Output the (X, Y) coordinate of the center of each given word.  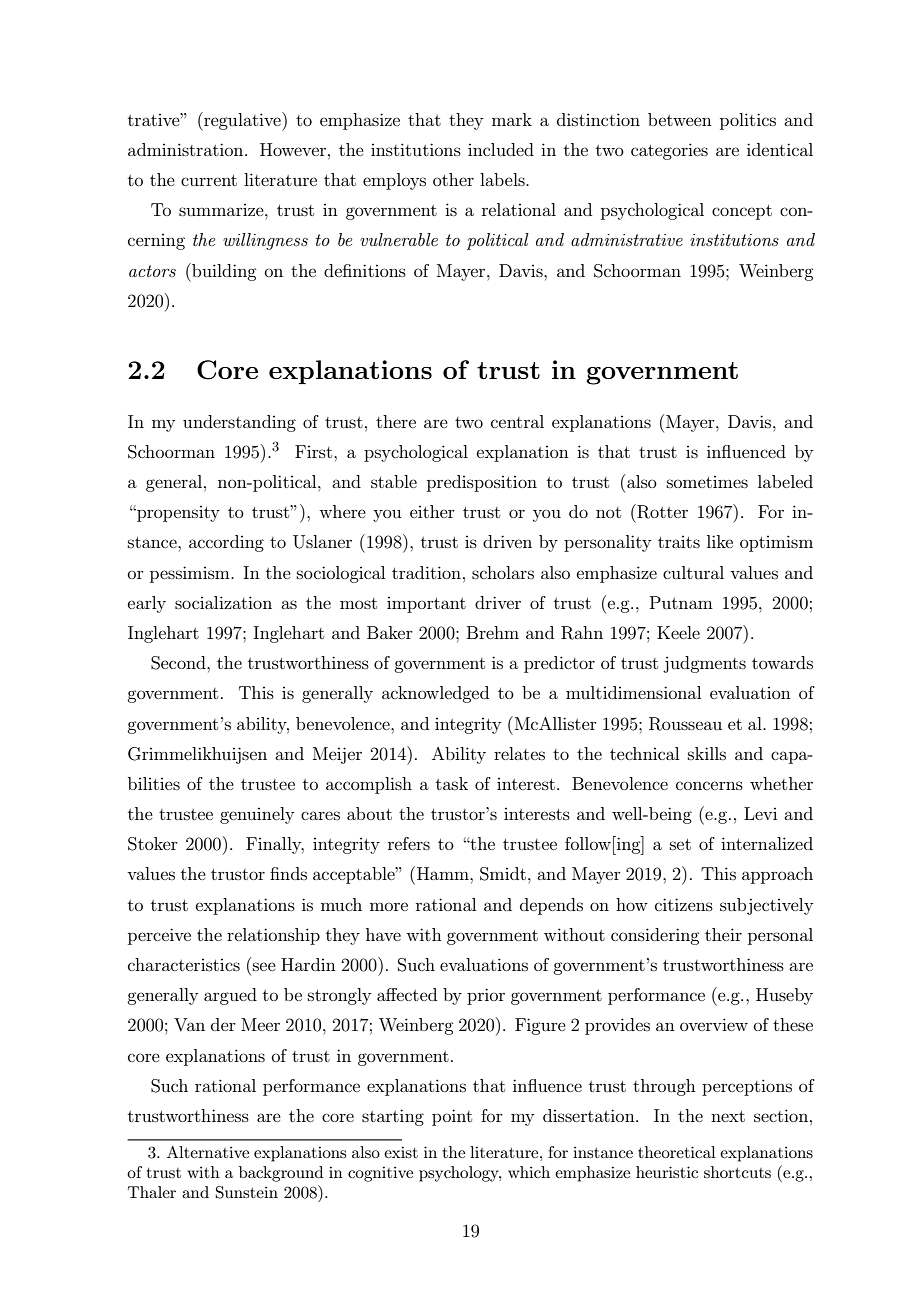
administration (187, 149)
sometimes (707, 482)
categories (669, 151)
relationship (273, 936)
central (517, 421)
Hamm (444, 873)
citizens (684, 904)
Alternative (208, 1152)
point (452, 1117)
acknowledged (435, 694)
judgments (704, 664)
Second (179, 663)
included (501, 149)
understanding (239, 423)
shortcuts (737, 1172)
